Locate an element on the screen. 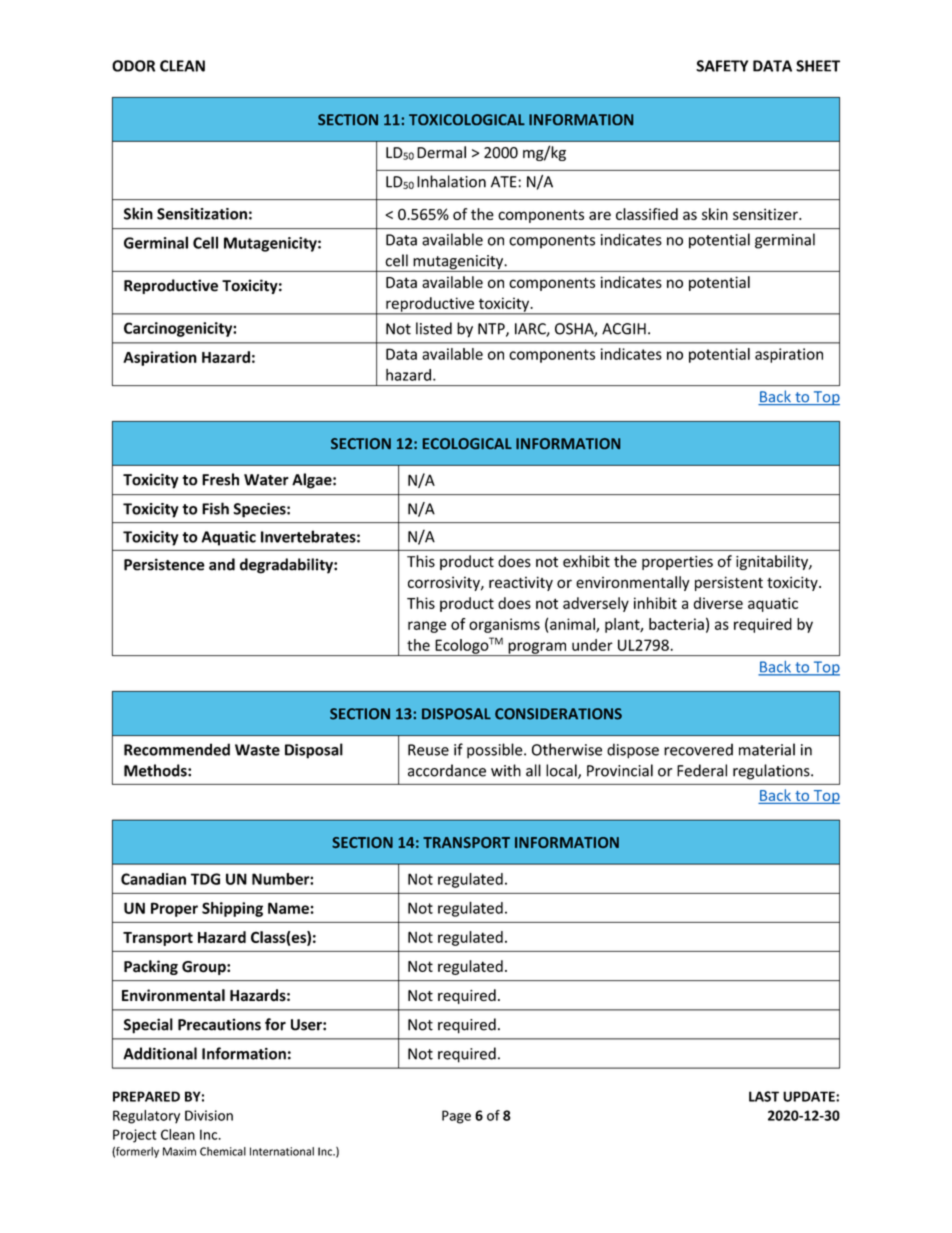 The width and height of the screenshot is (952, 1233). TOXICOLOGICAL is located at coordinates (467, 119).
